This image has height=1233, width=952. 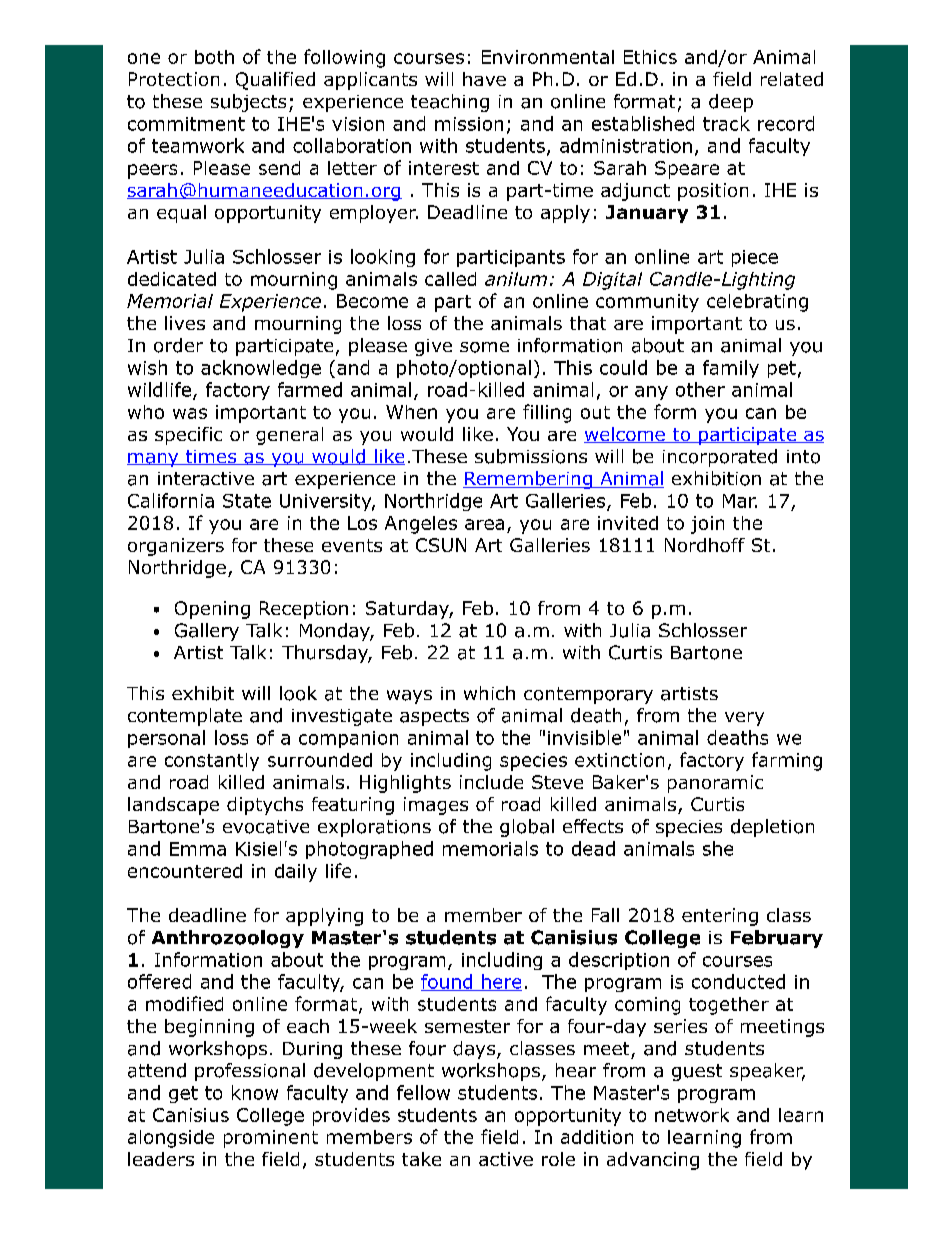 I want to click on panoramic, so click(x=715, y=784).
